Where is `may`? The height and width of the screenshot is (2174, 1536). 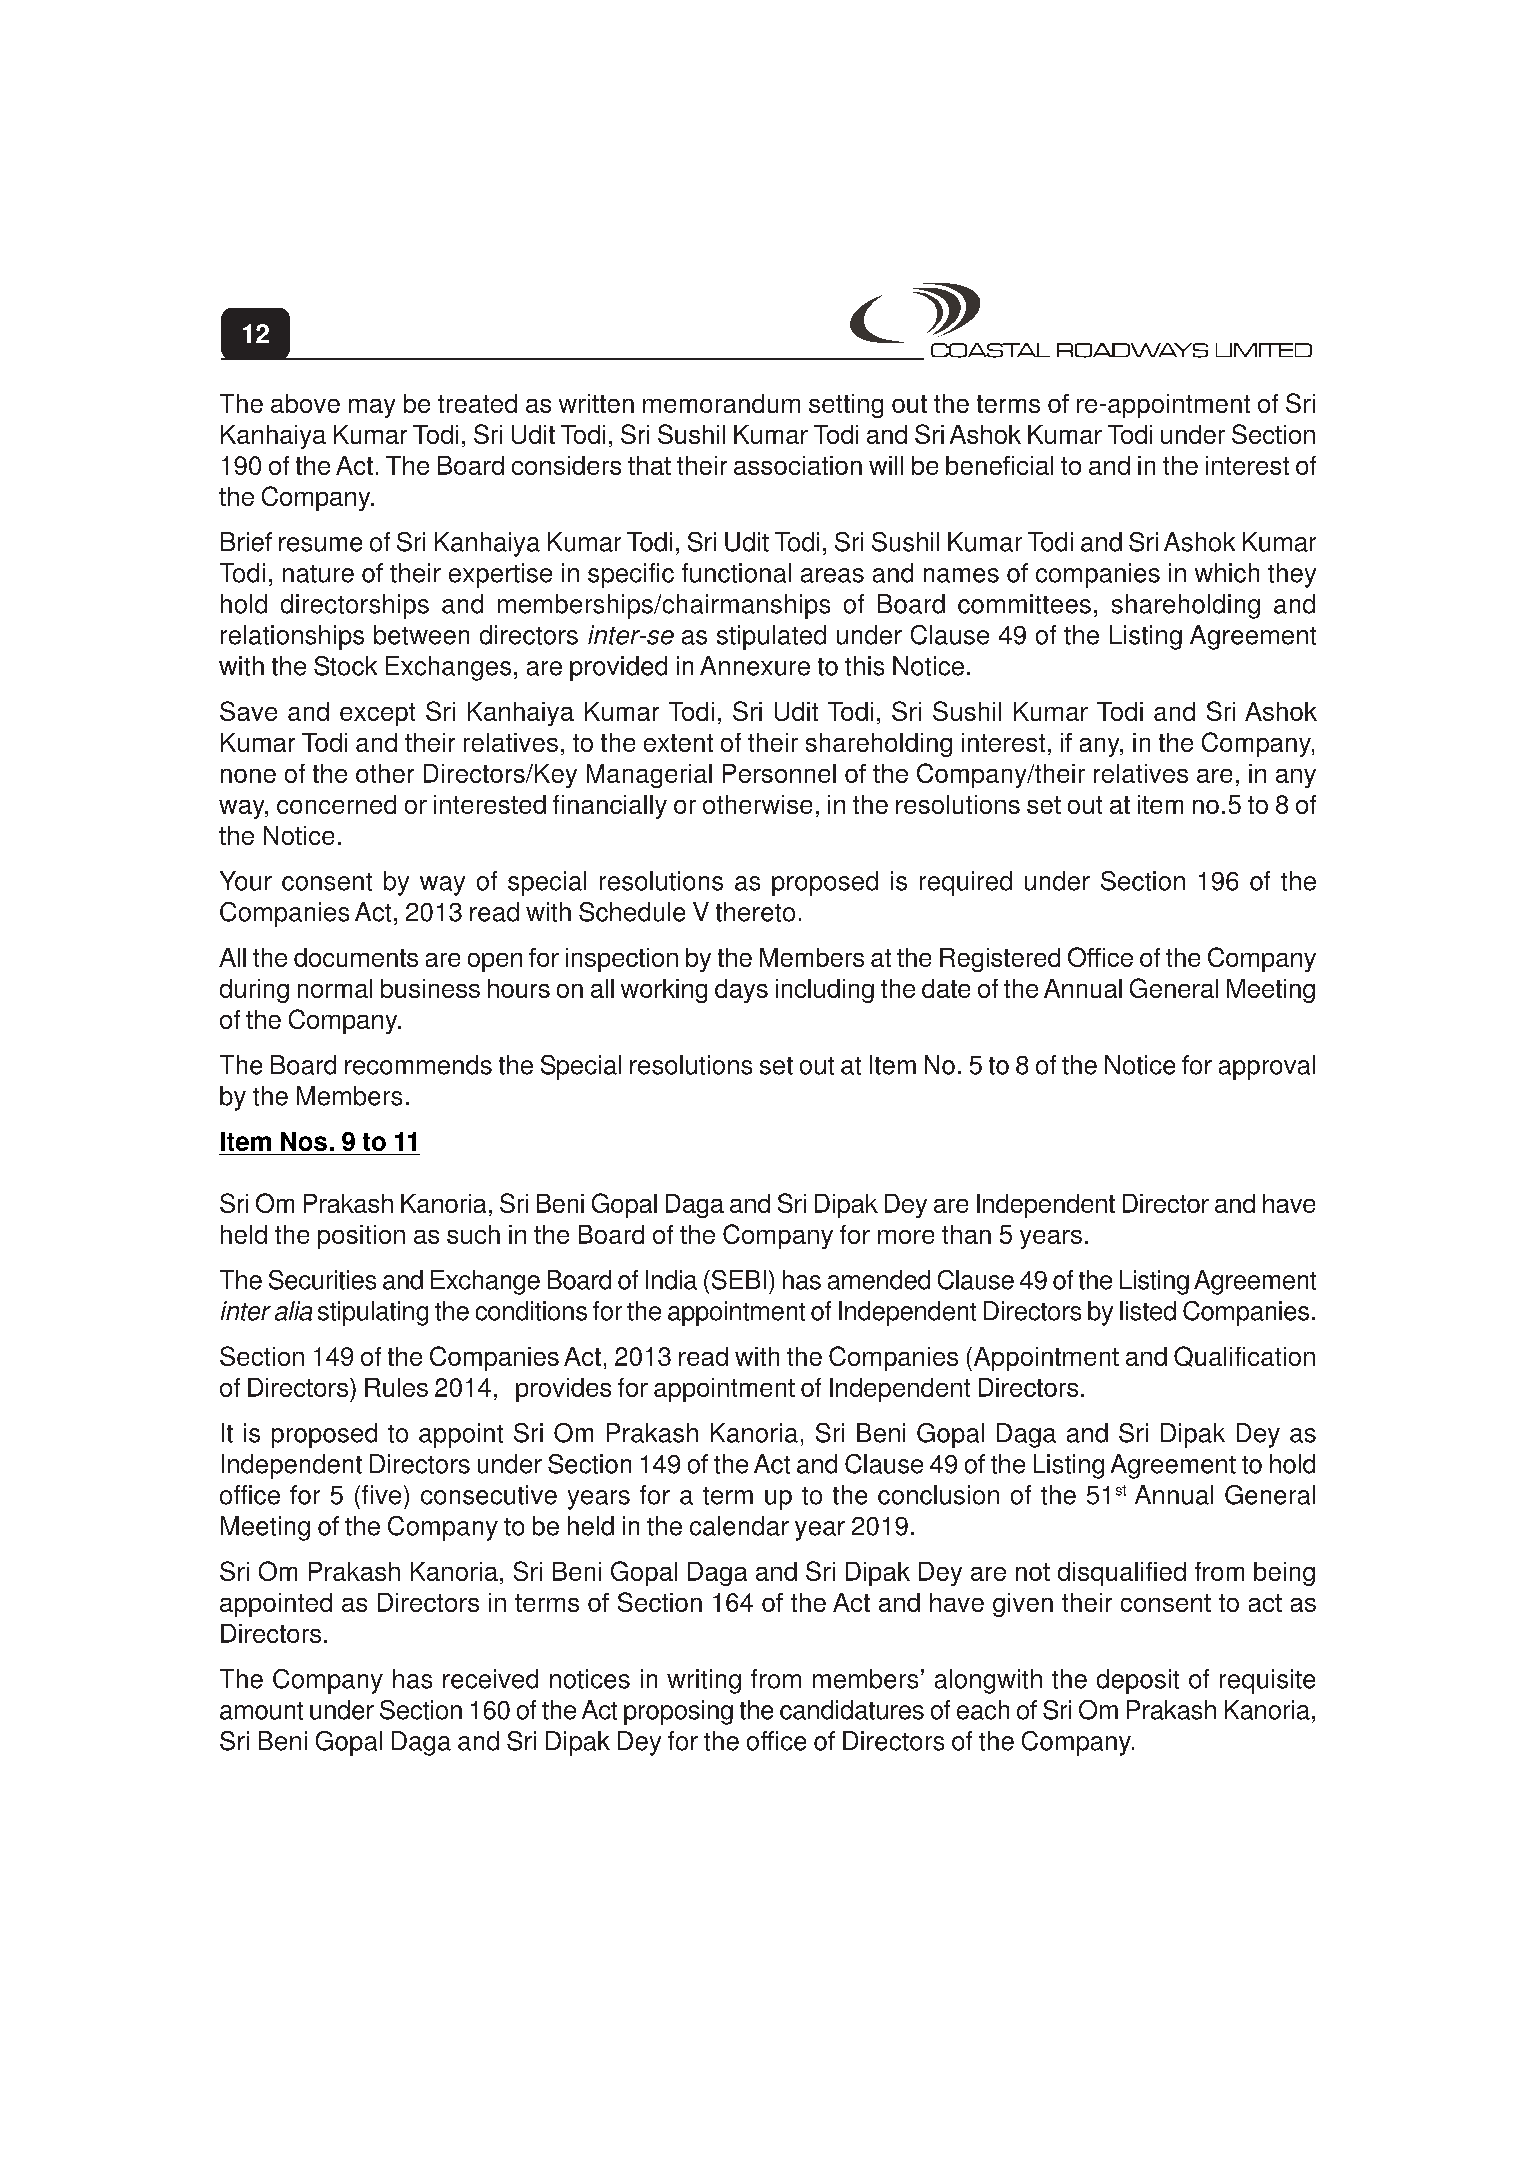 may is located at coordinates (372, 408).
